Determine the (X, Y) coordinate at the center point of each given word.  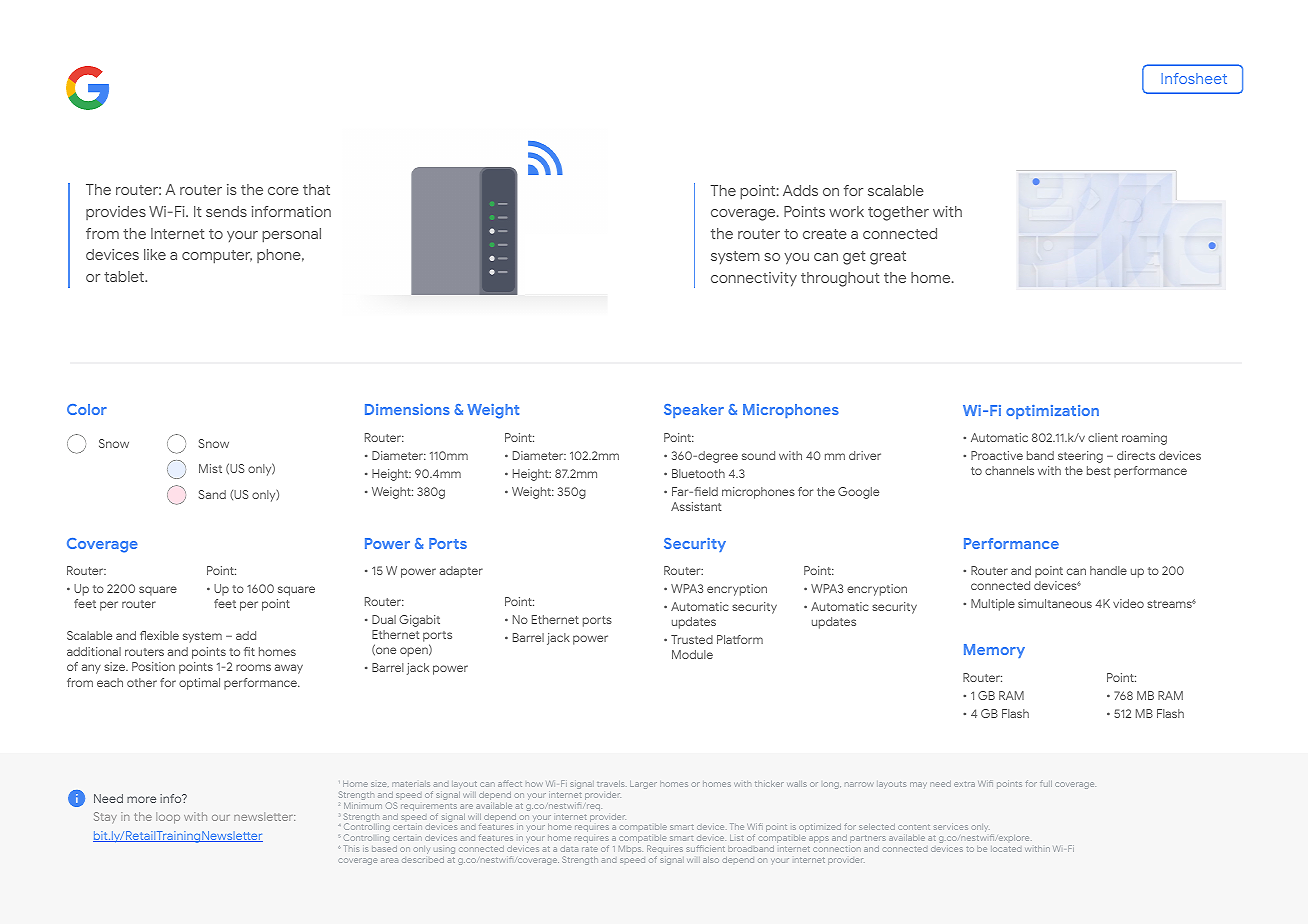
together (898, 213)
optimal (199, 684)
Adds (800, 190)
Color (87, 409)
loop (168, 818)
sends (226, 211)
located (1006, 849)
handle (1108, 570)
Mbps (631, 849)
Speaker (694, 411)
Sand (212, 494)
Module (692, 654)
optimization (1052, 412)
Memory (994, 651)
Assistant (696, 506)
